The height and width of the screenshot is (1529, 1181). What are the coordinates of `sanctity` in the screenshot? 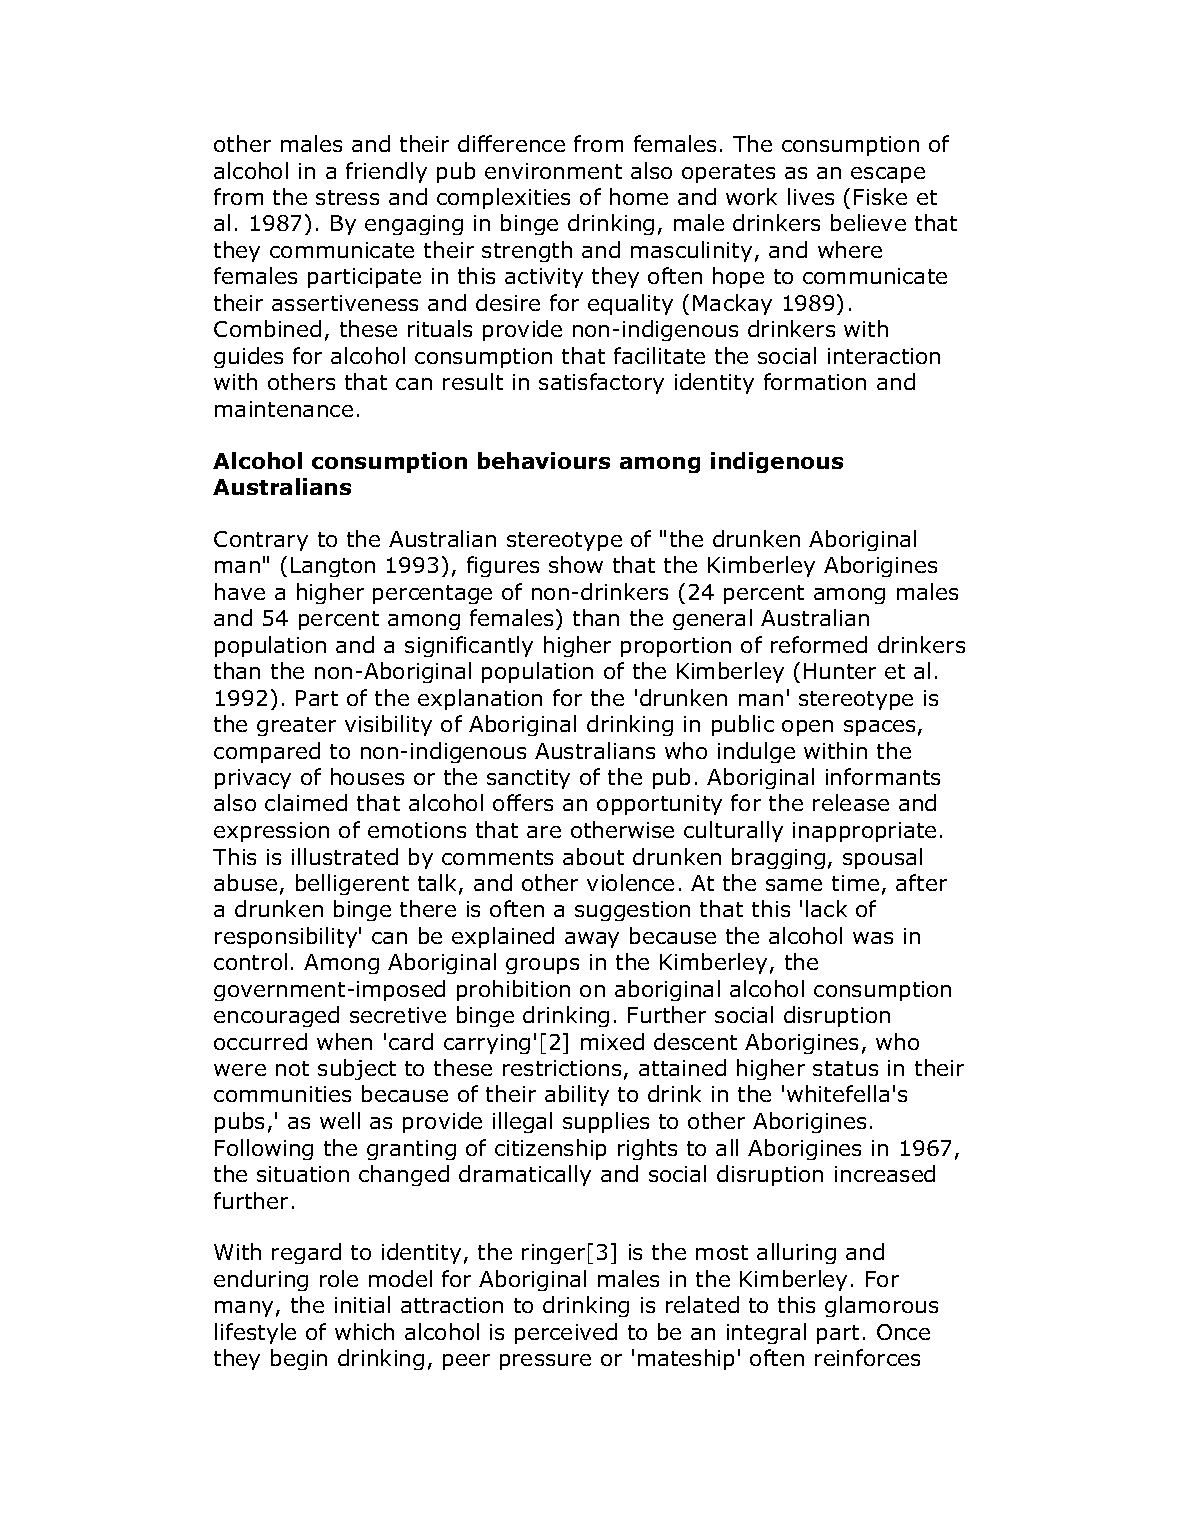 It's located at (528, 779).
